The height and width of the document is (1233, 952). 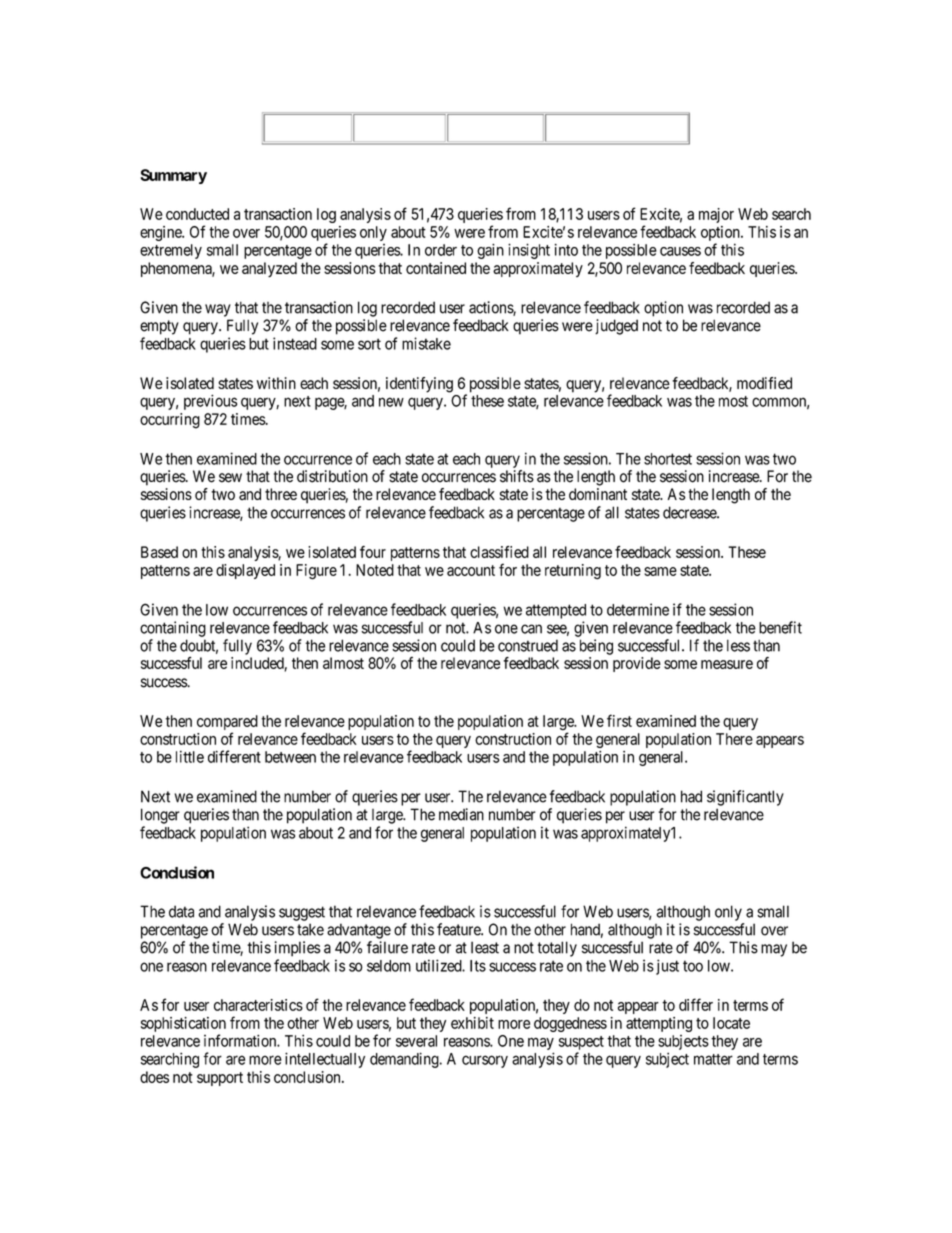 What do you see at coordinates (245, 571) in the document?
I see `displayed` at bounding box center [245, 571].
